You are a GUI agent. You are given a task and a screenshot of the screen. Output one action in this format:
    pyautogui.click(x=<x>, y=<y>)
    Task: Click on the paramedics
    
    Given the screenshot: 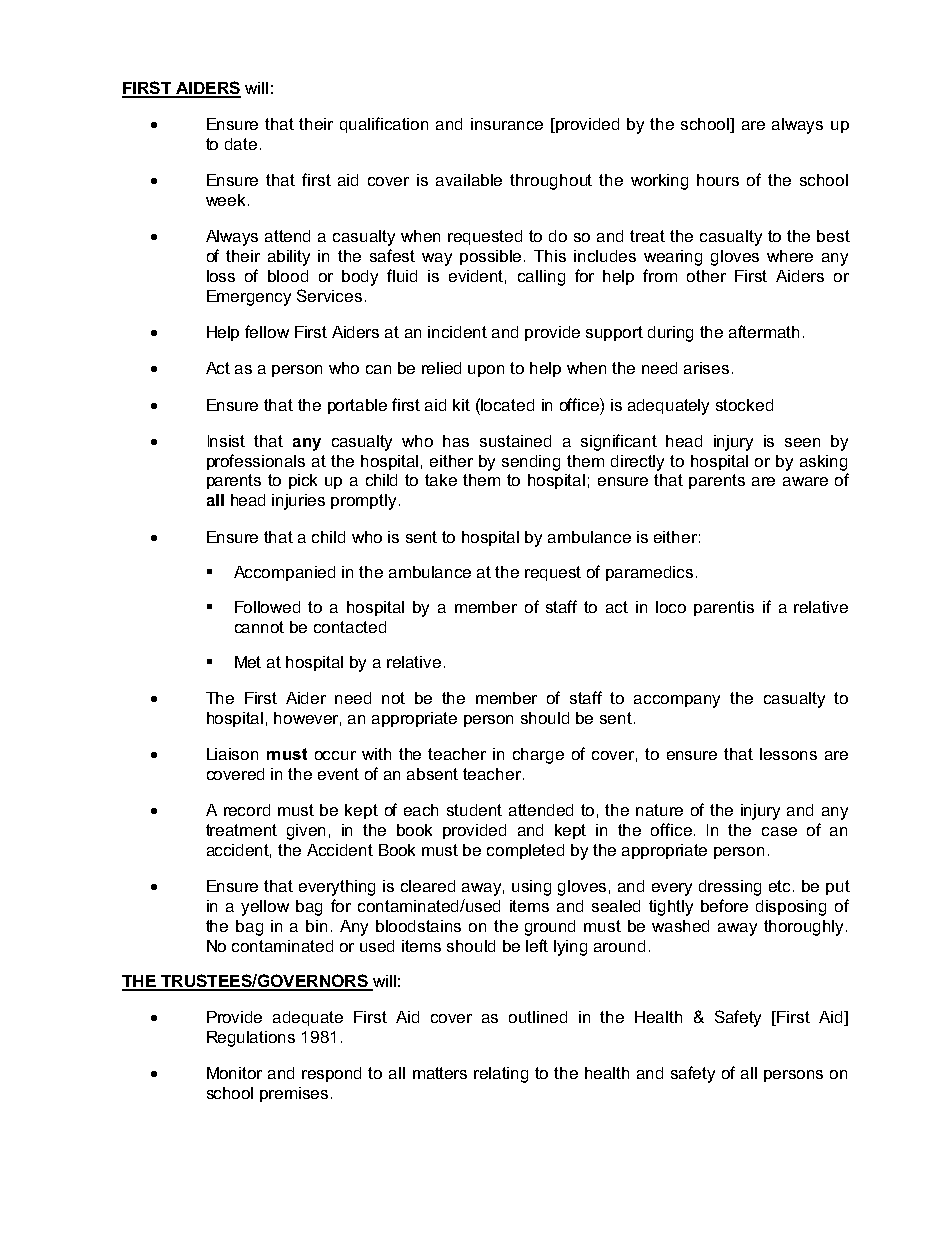 What is the action you would take?
    pyautogui.click(x=649, y=573)
